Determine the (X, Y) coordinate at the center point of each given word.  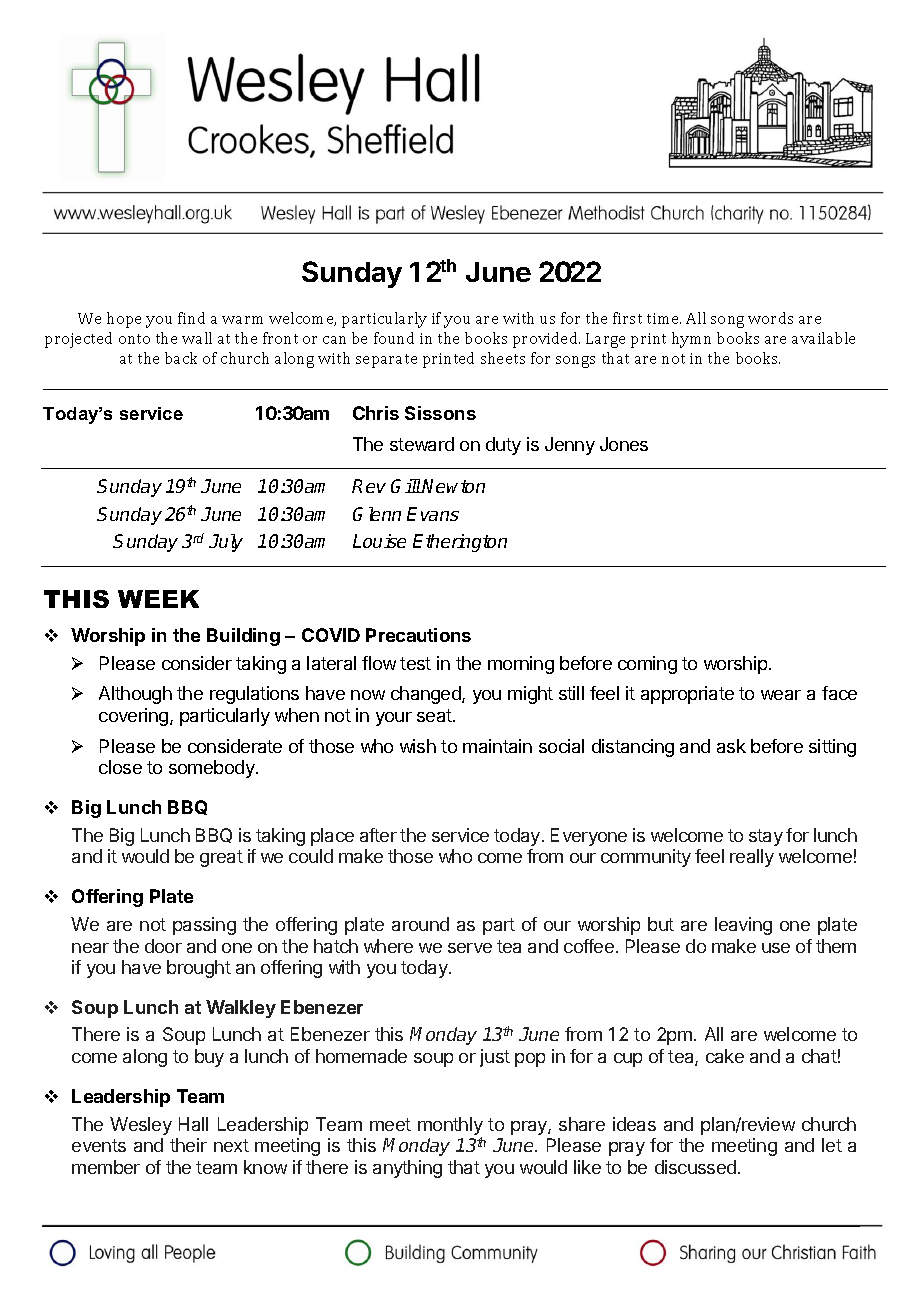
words (770, 318)
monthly (450, 1127)
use (776, 948)
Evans (433, 514)
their (188, 1145)
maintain (497, 746)
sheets (503, 358)
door (163, 946)
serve (470, 948)
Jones (624, 444)
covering (135, 717)
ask (731, 746)
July (226, 543)
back (181, 358)
